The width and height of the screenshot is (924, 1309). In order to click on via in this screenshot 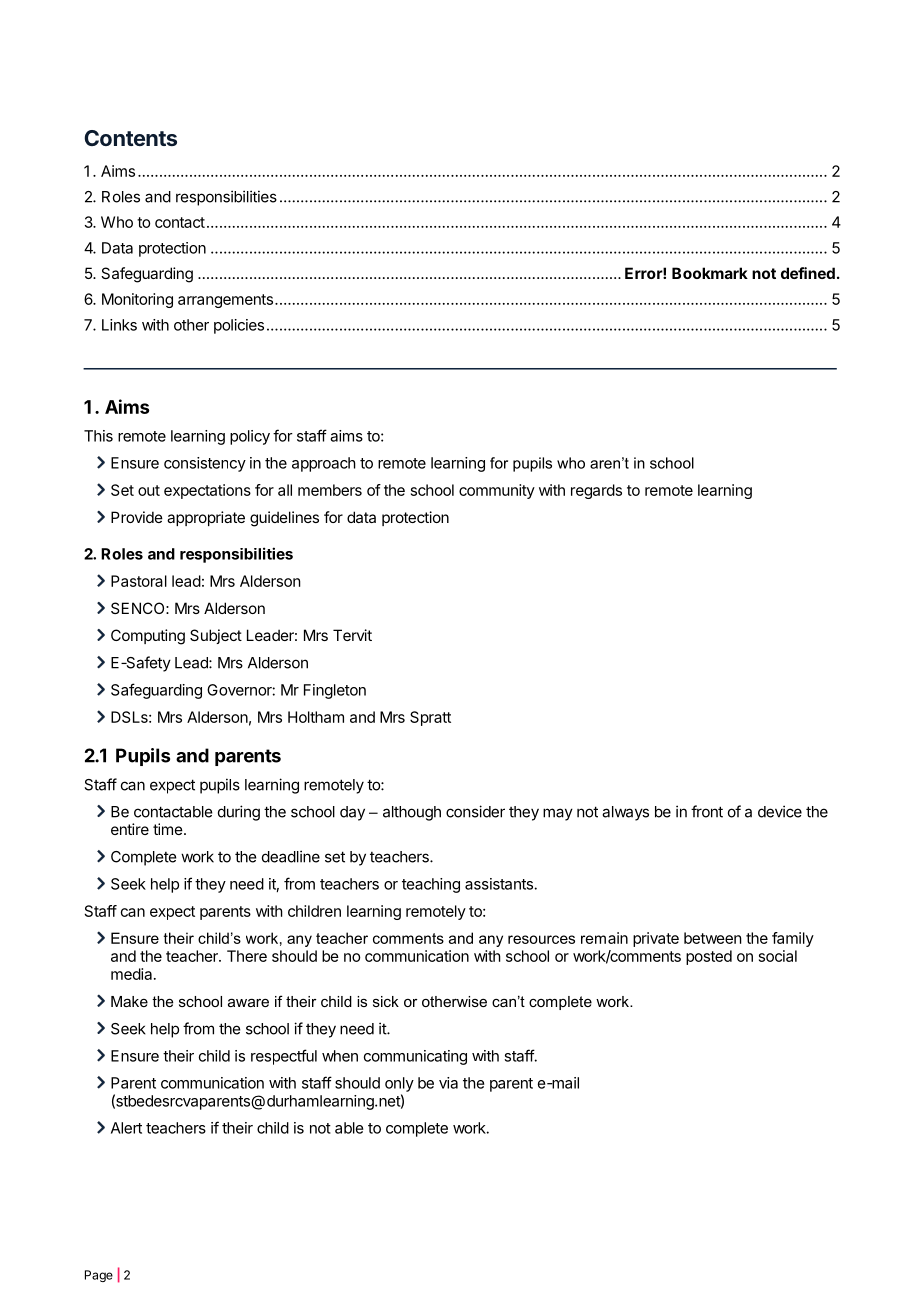, I will do `click(448, 1083)`.
